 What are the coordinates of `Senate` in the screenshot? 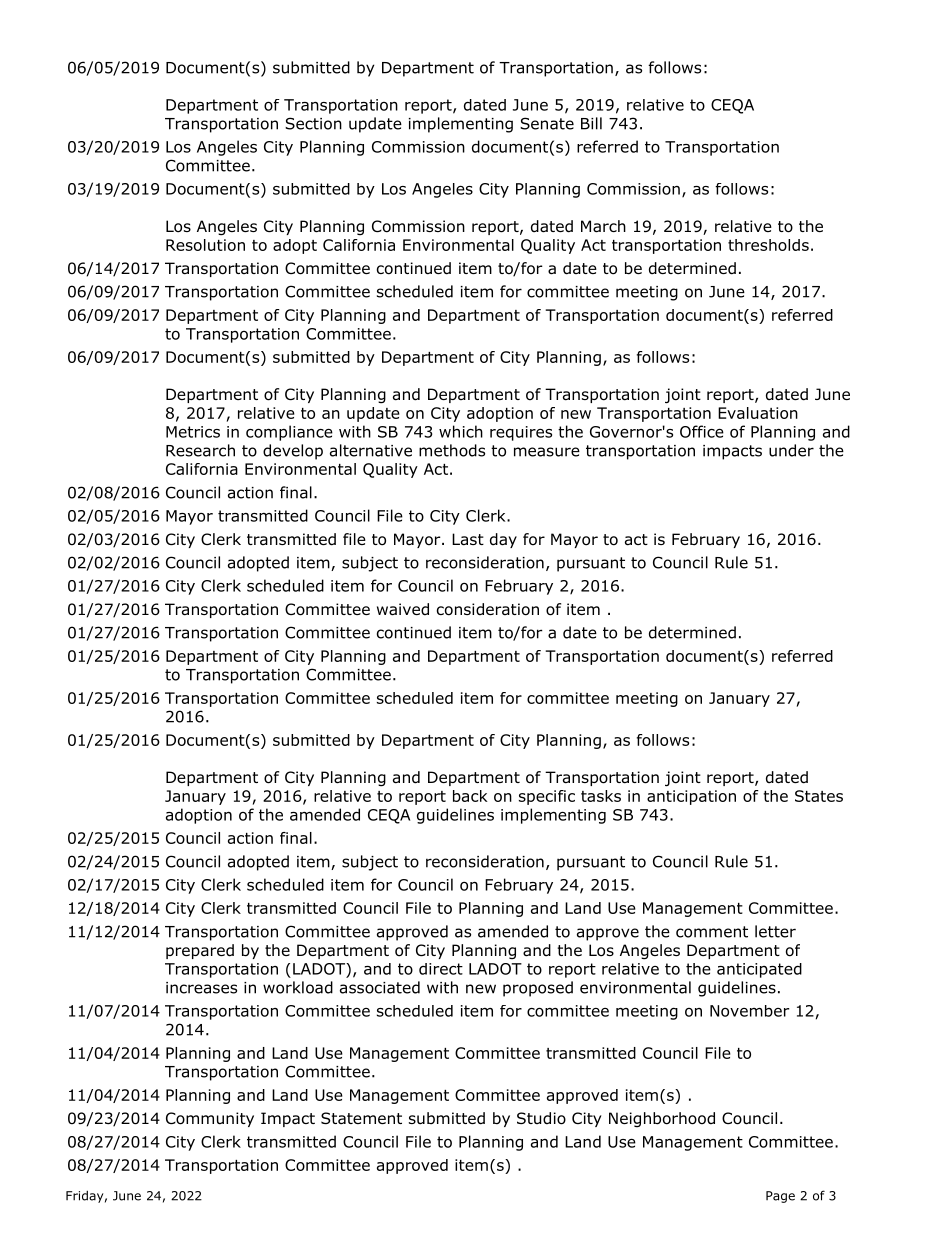 It's located at (547, 123).
